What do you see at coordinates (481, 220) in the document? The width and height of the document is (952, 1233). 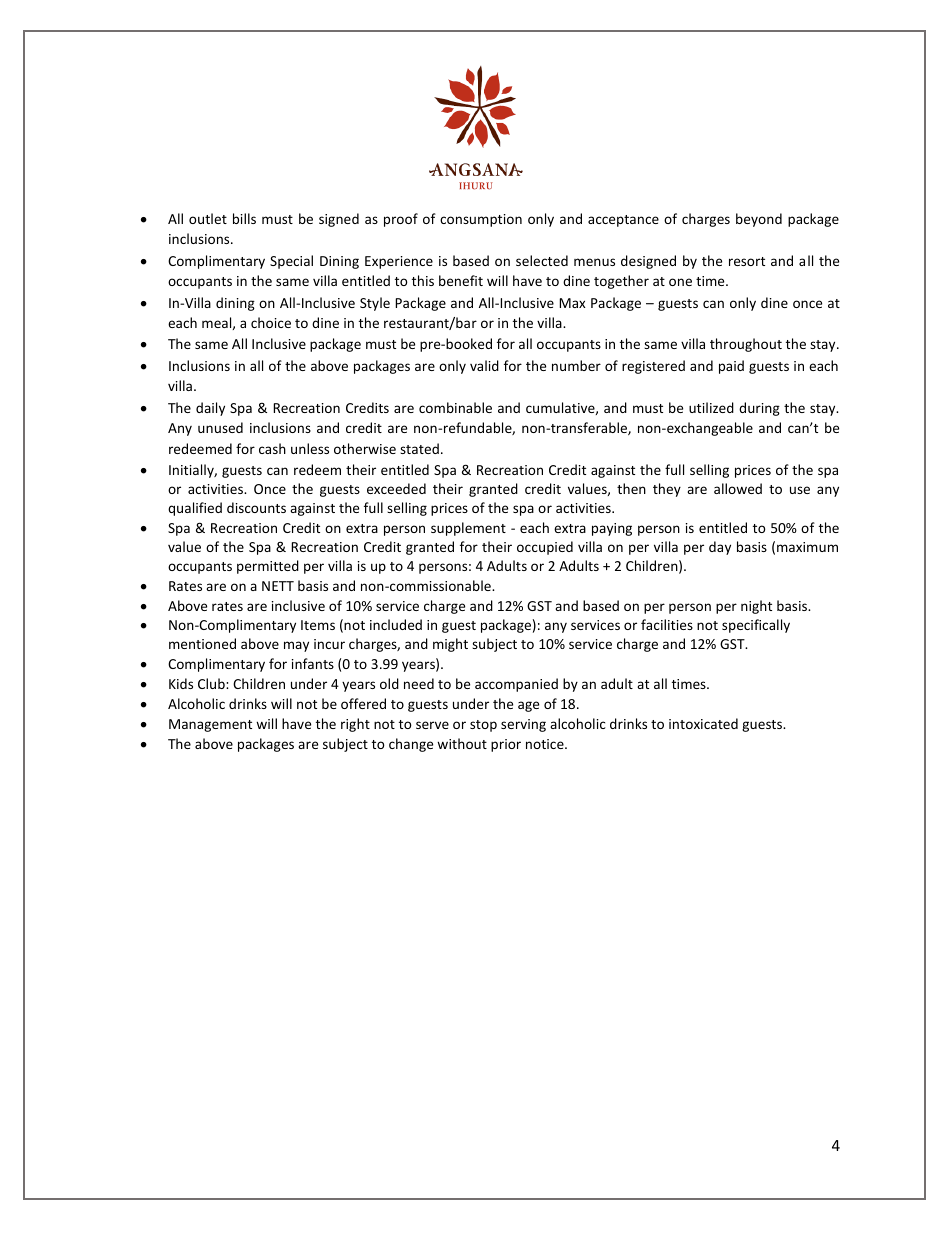 I see `consumption` at bounding box center [481, 220].
